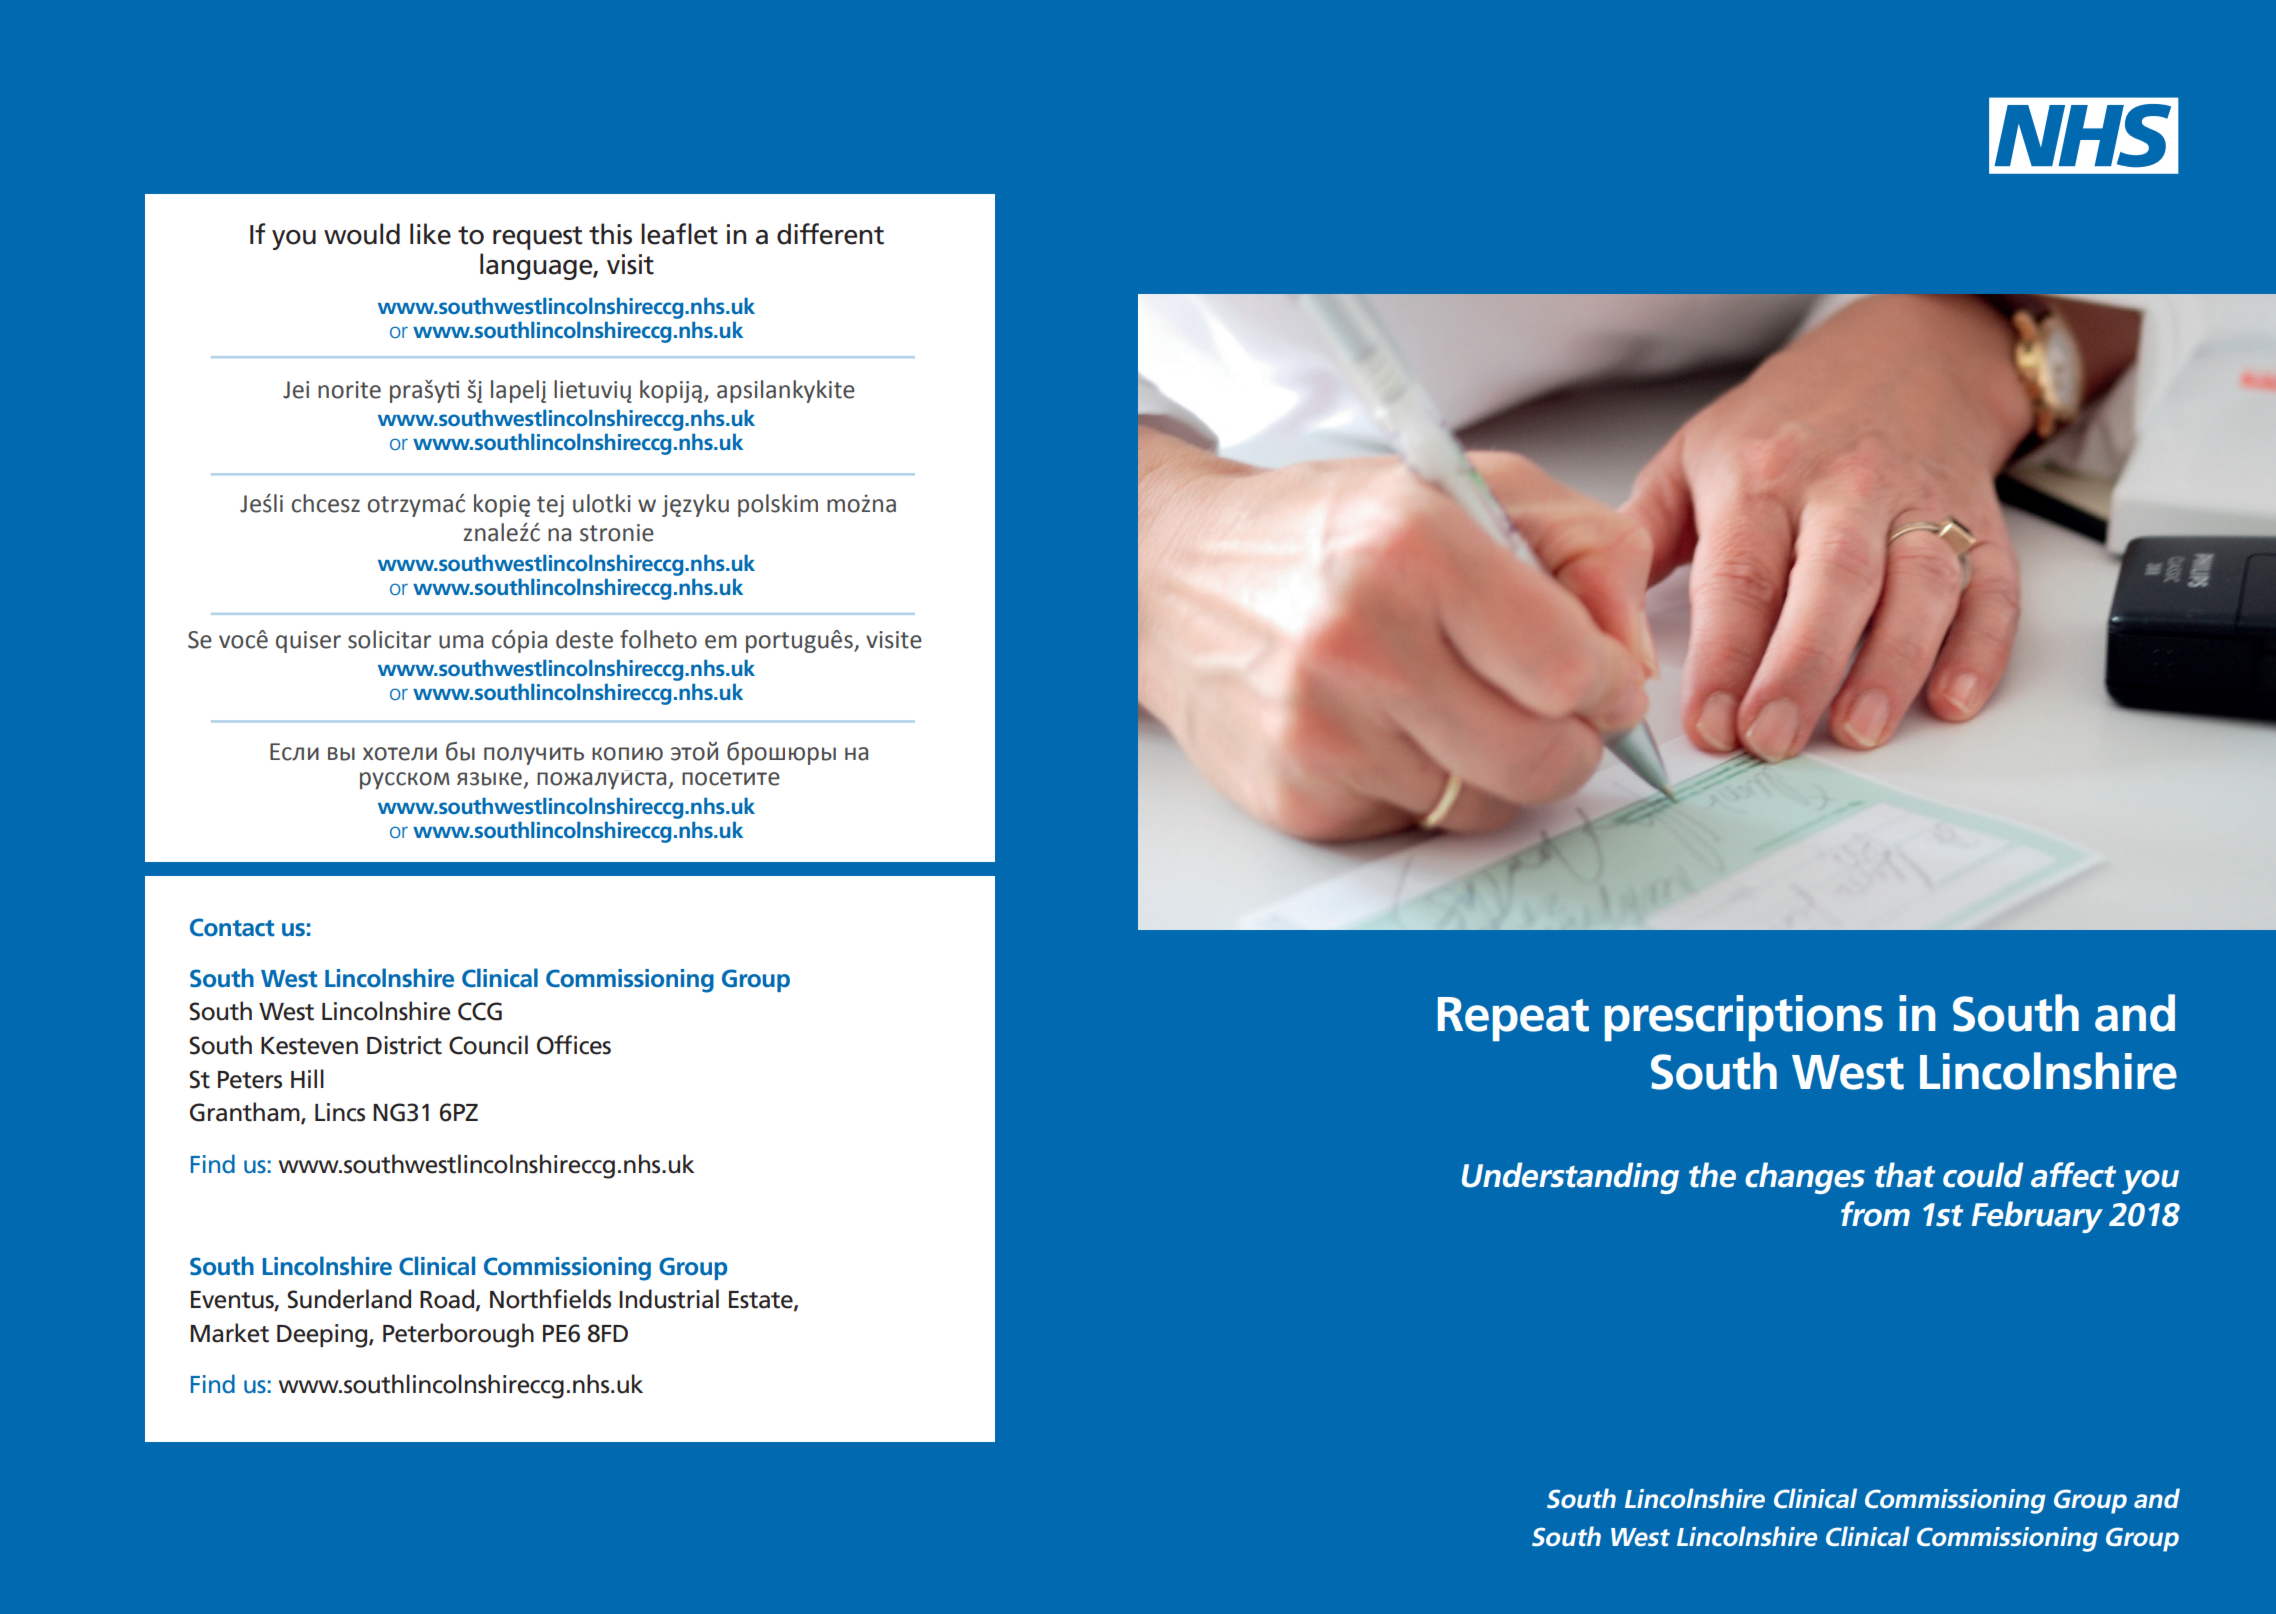 This image has height=1614, width=2276. Describe the element at coordinates (488, 1045) in the image. I see `Council` at that location.
